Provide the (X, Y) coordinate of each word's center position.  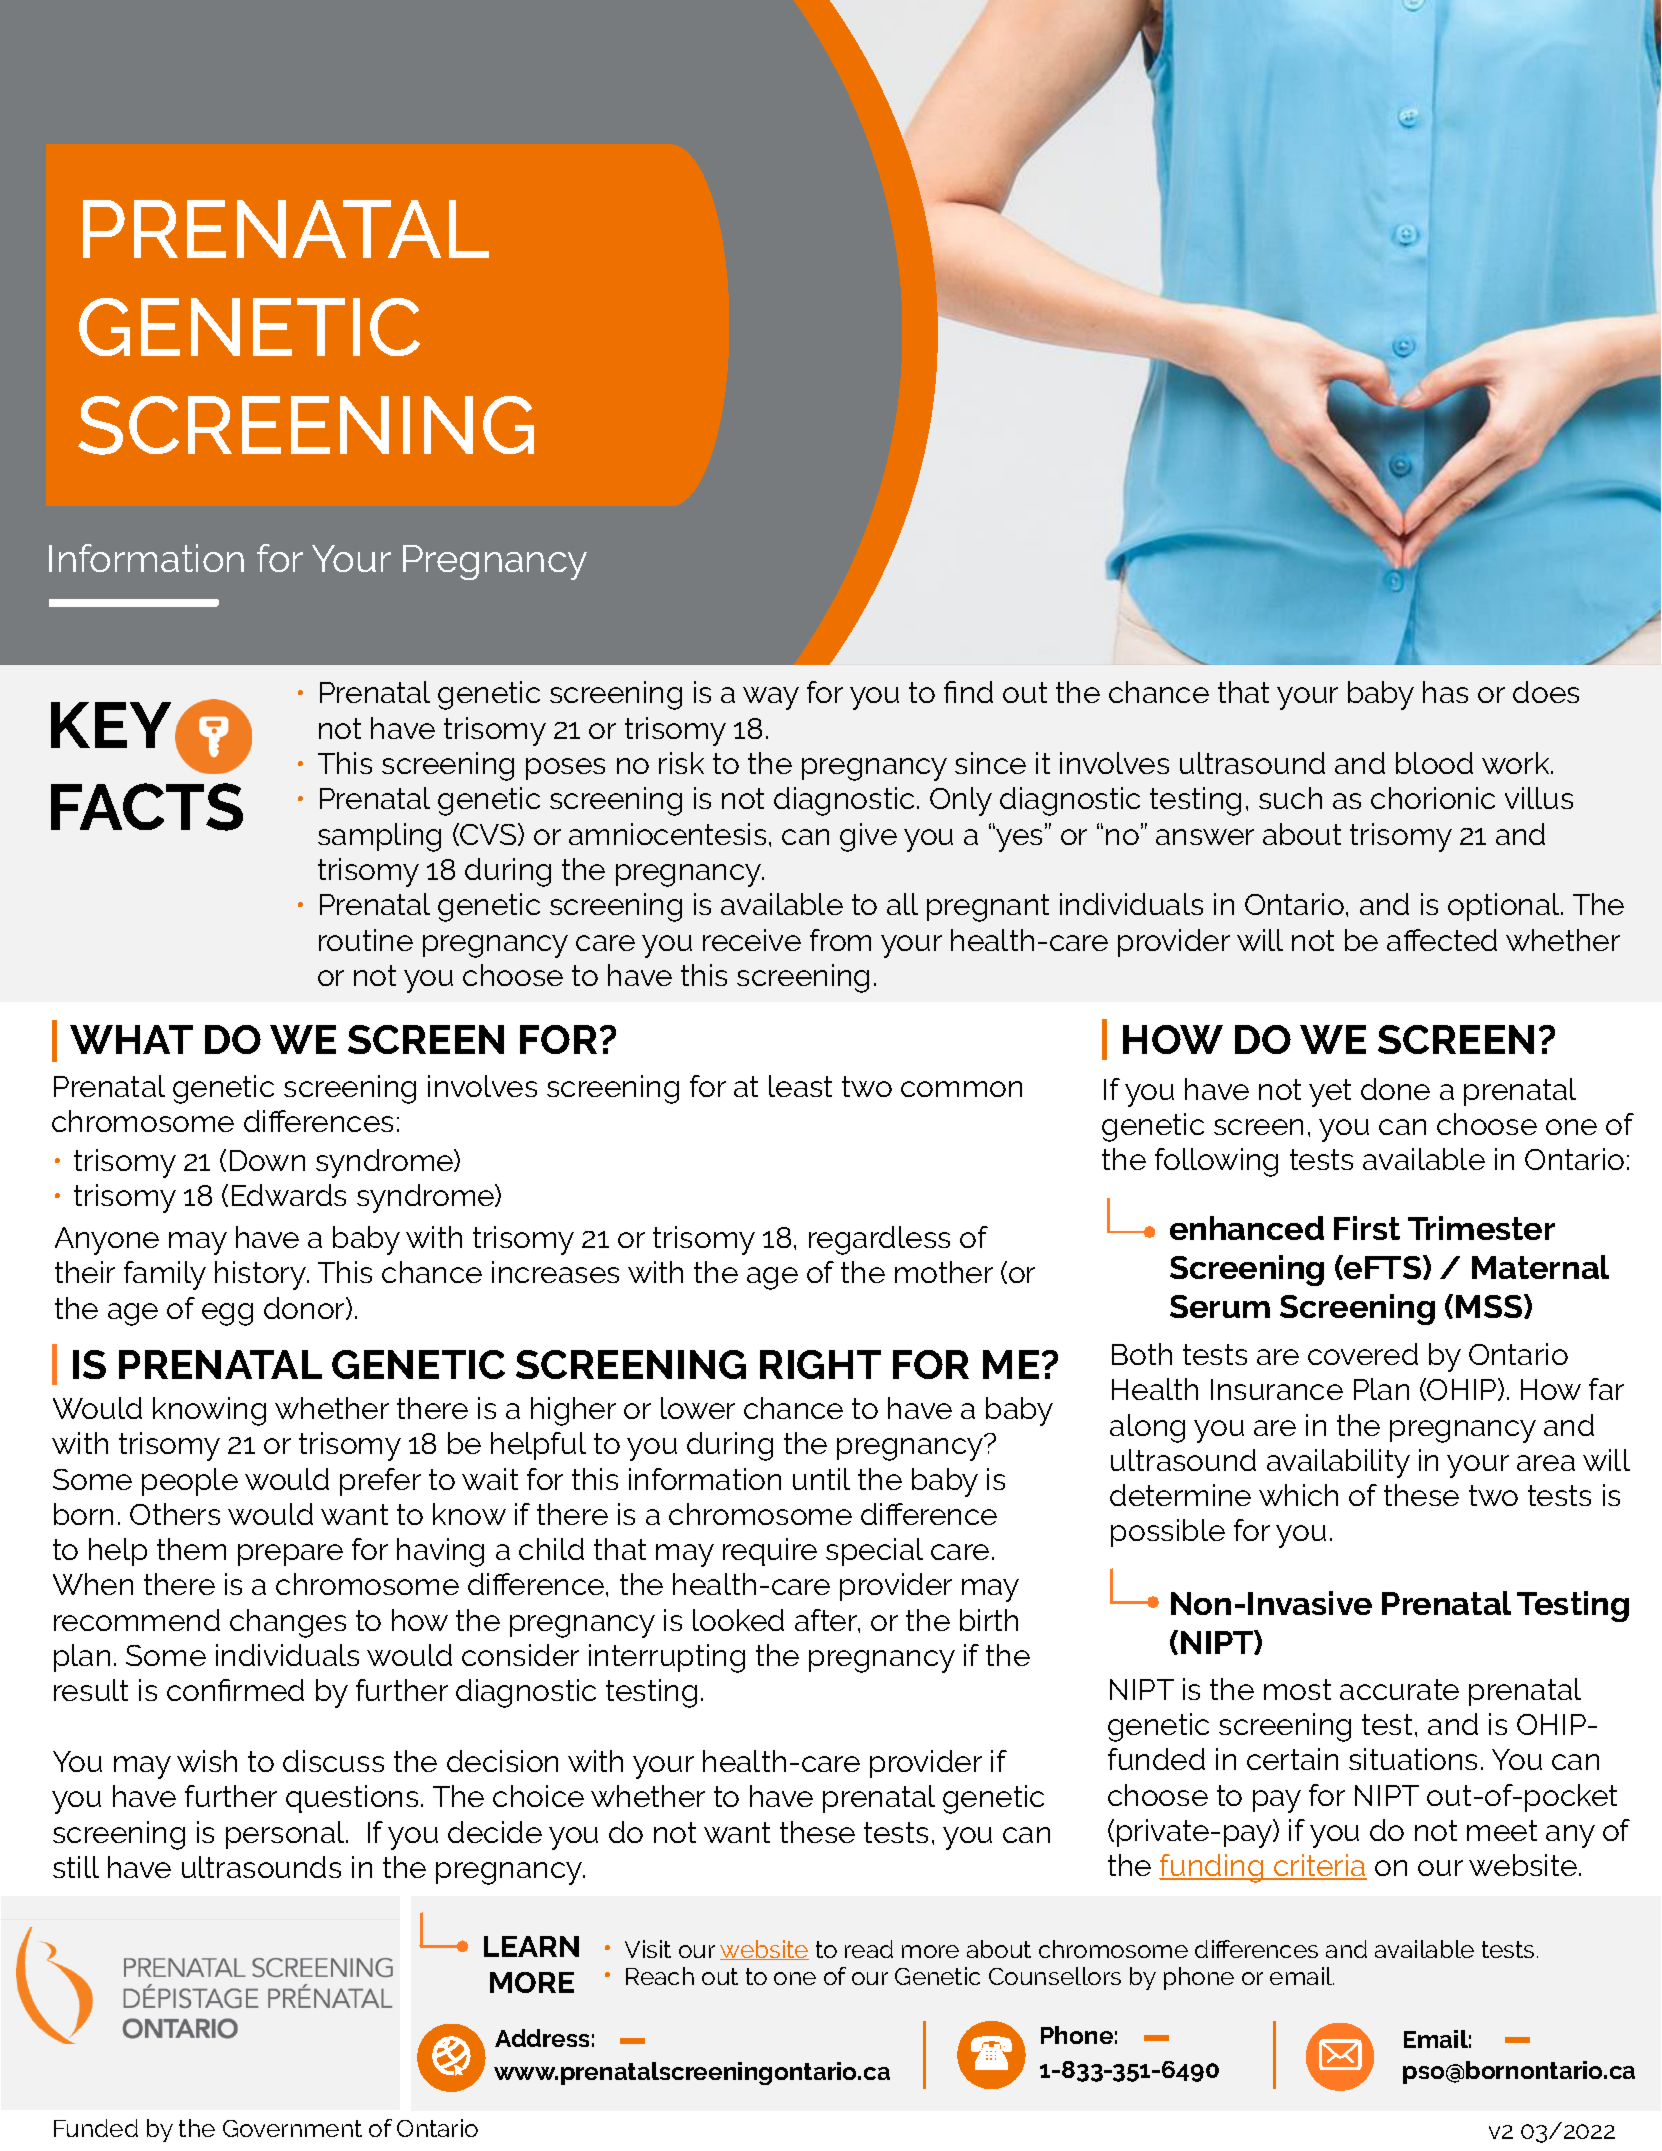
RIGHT (820, 1364)
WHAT (131, 1039)
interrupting (667, 1658)
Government (292, 2128)
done (1395, 1089)
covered (1363, 1354)
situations (1413, 1759)
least (800, 1086)
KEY (111, 725)
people (190, 1482)
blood (1434, 763)
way (771, 698)
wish (207, 1761)
